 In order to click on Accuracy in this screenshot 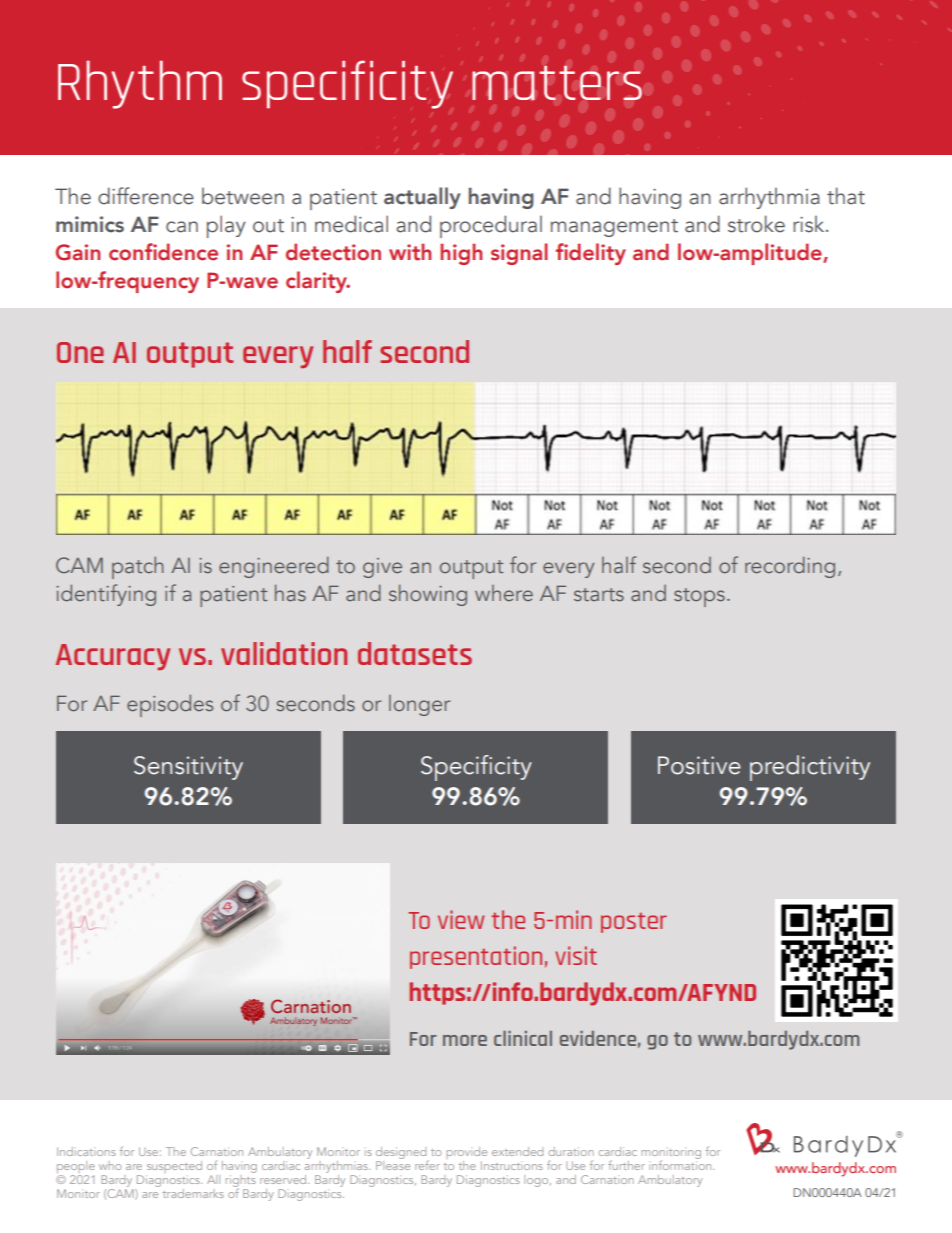, I will do `click(113, 657)`.
